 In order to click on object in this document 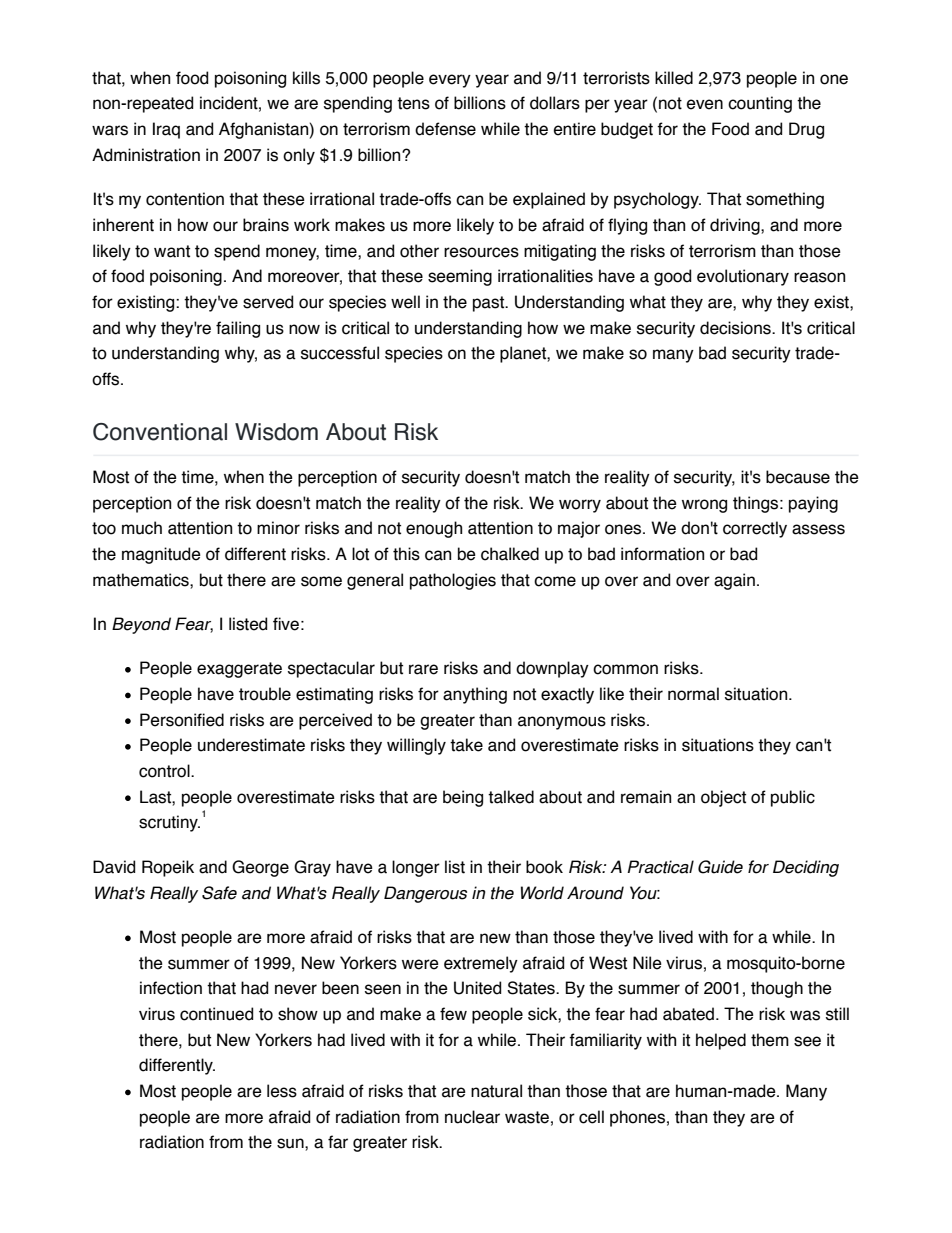, I will do `click(723, 798)`.
